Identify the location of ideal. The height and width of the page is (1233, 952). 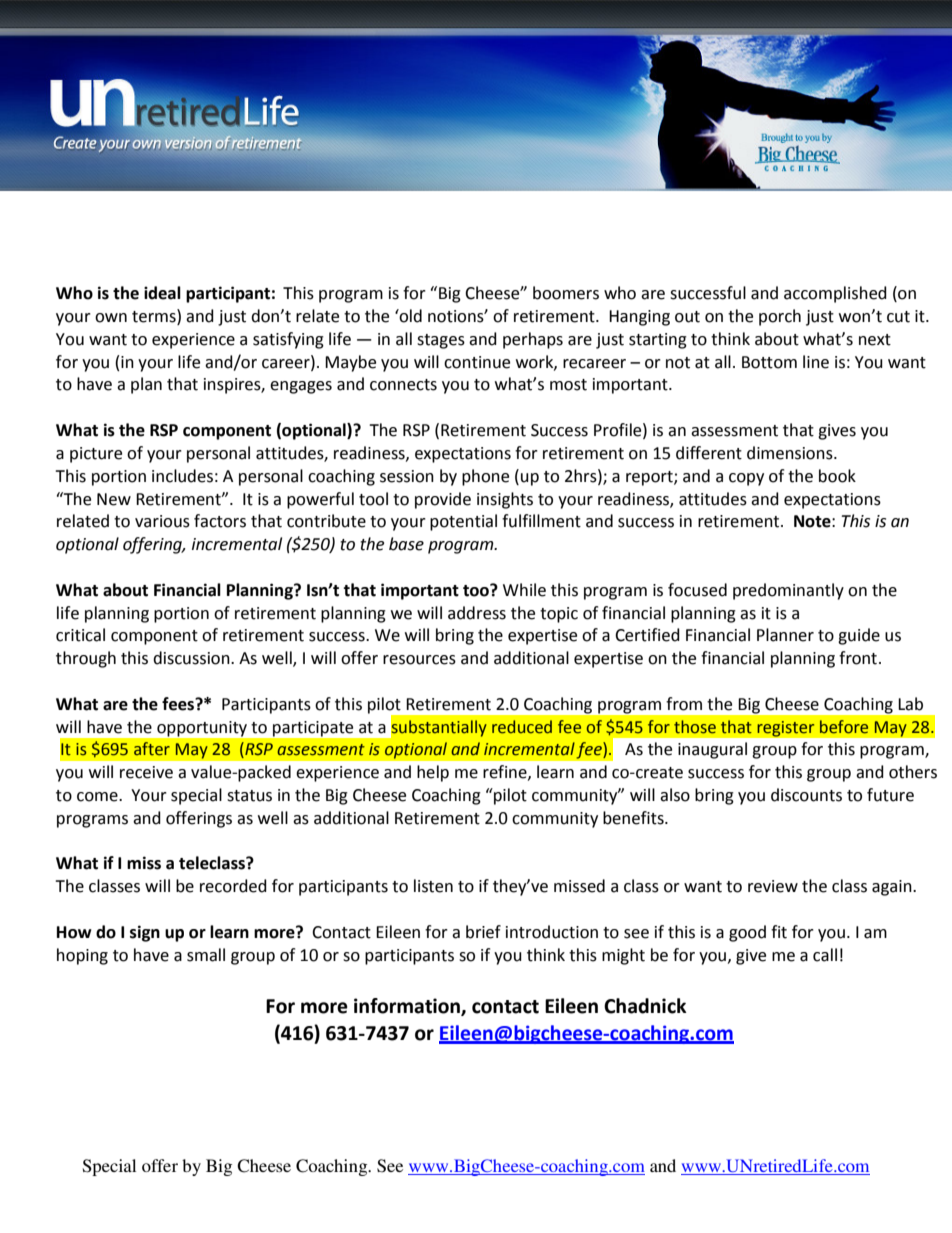
(162, 293).
